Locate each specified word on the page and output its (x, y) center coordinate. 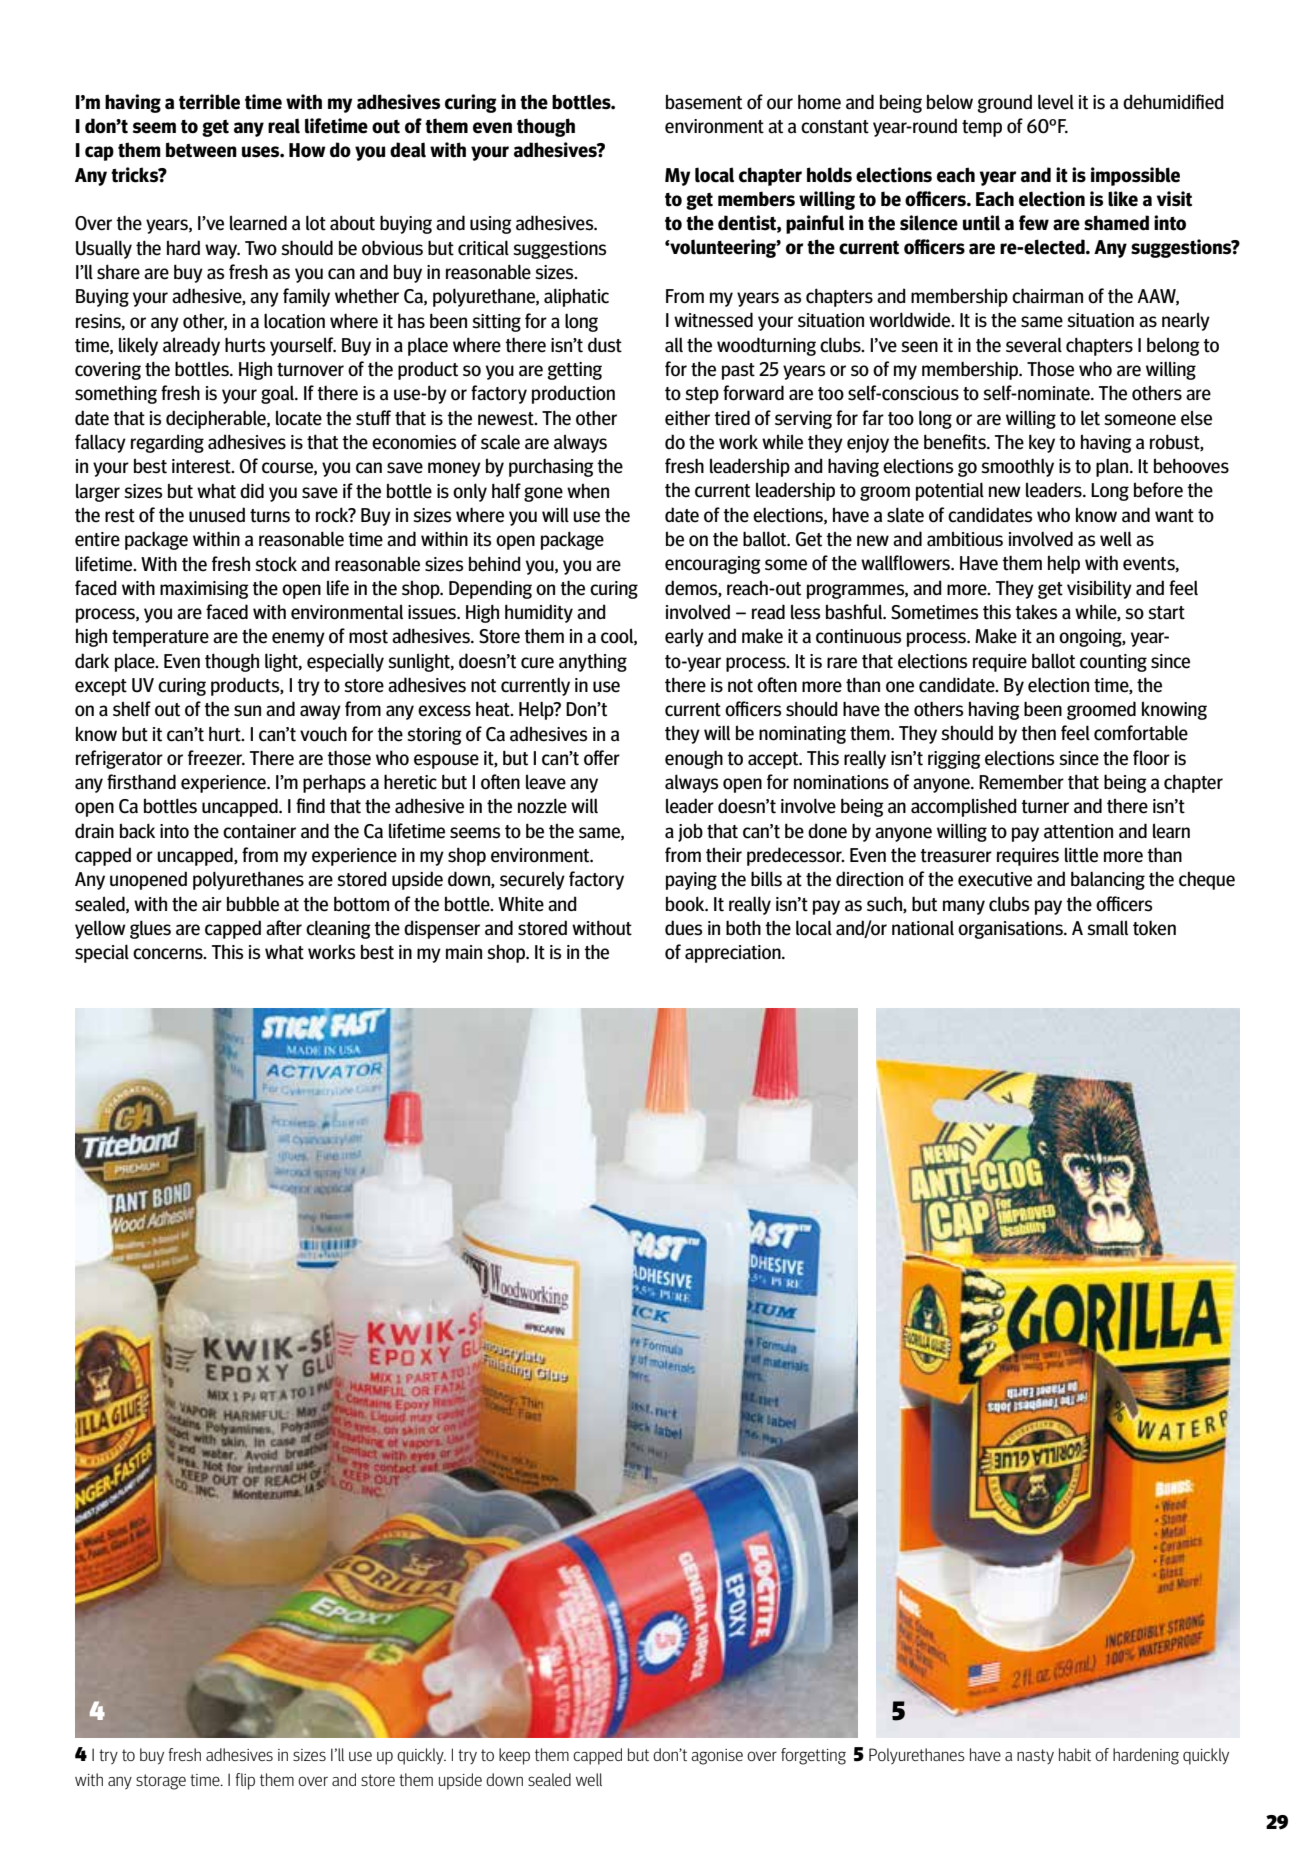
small (1107, 928)
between (201, 150)
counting (1113, 663)
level (1056, 102)
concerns (169, 954)
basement (704, 102)
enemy (298, 639)
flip (245, 1781)
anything (593, 662)
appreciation (734, 954)
